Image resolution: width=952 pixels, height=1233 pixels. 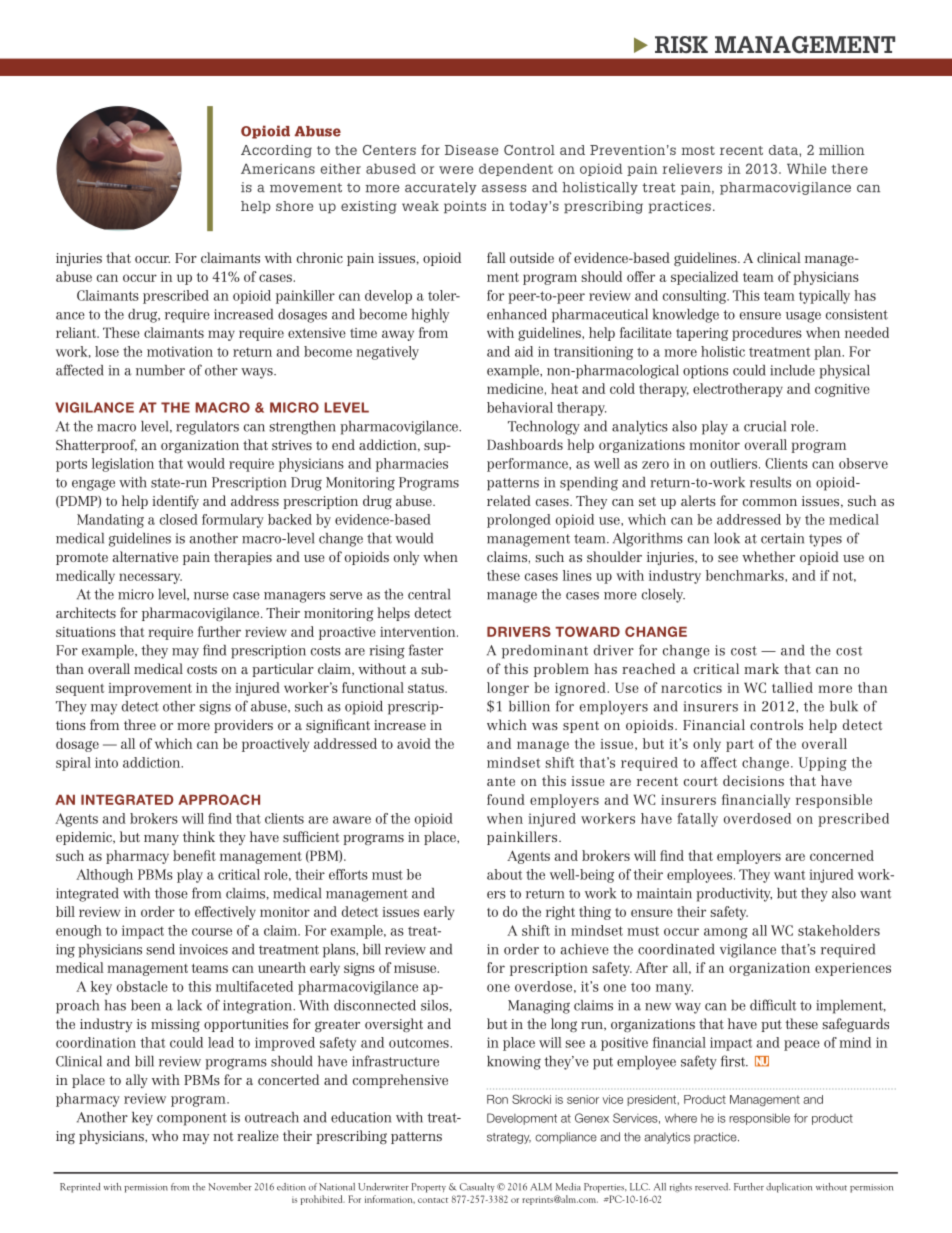 I want to click on intervention, so click(x=419, y=632).
